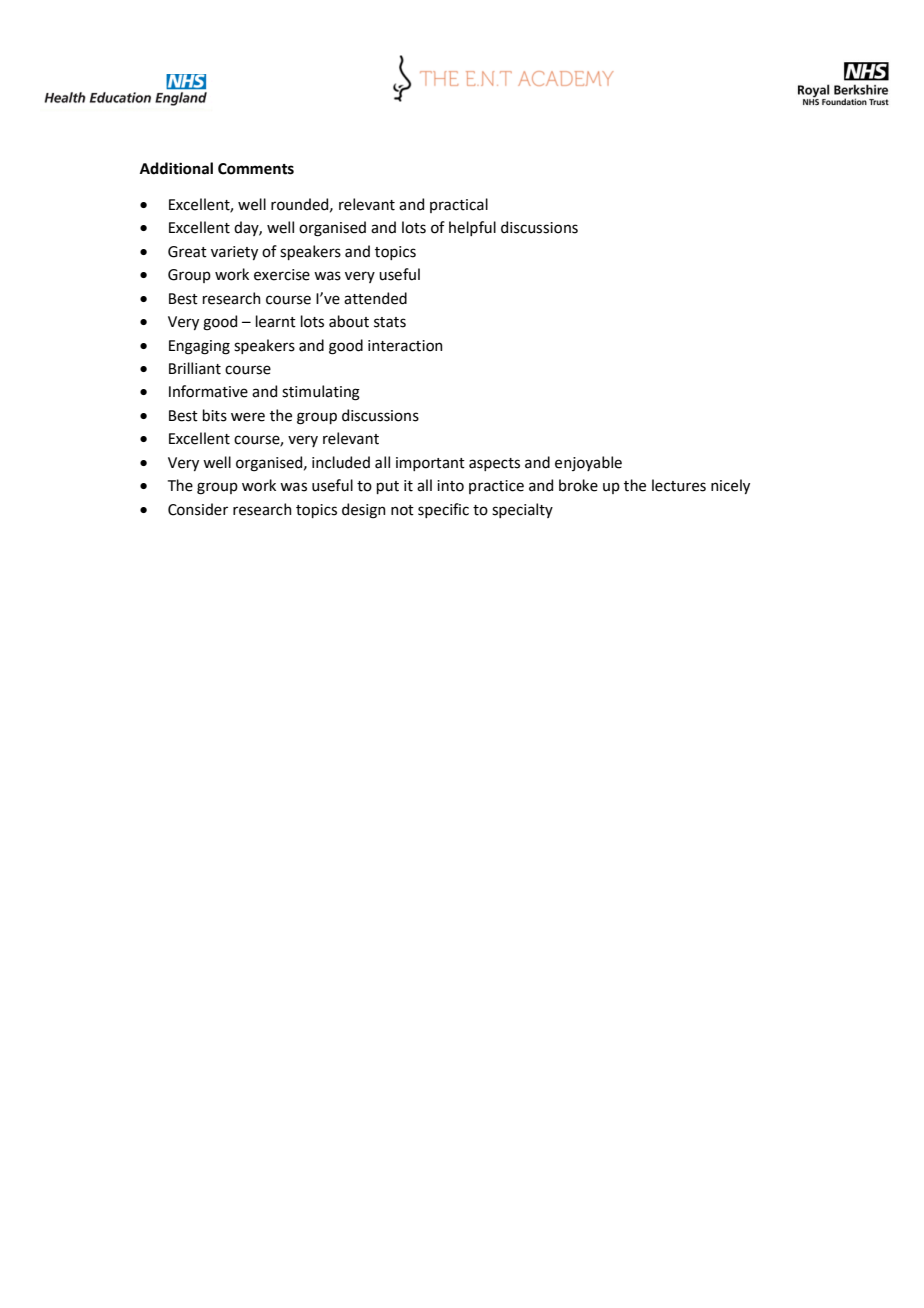 The image size is (924, 1308). What do you see at coordinates (256, 169) in the screenshot?
I see `Comments` at bounding box center [256, 169].
